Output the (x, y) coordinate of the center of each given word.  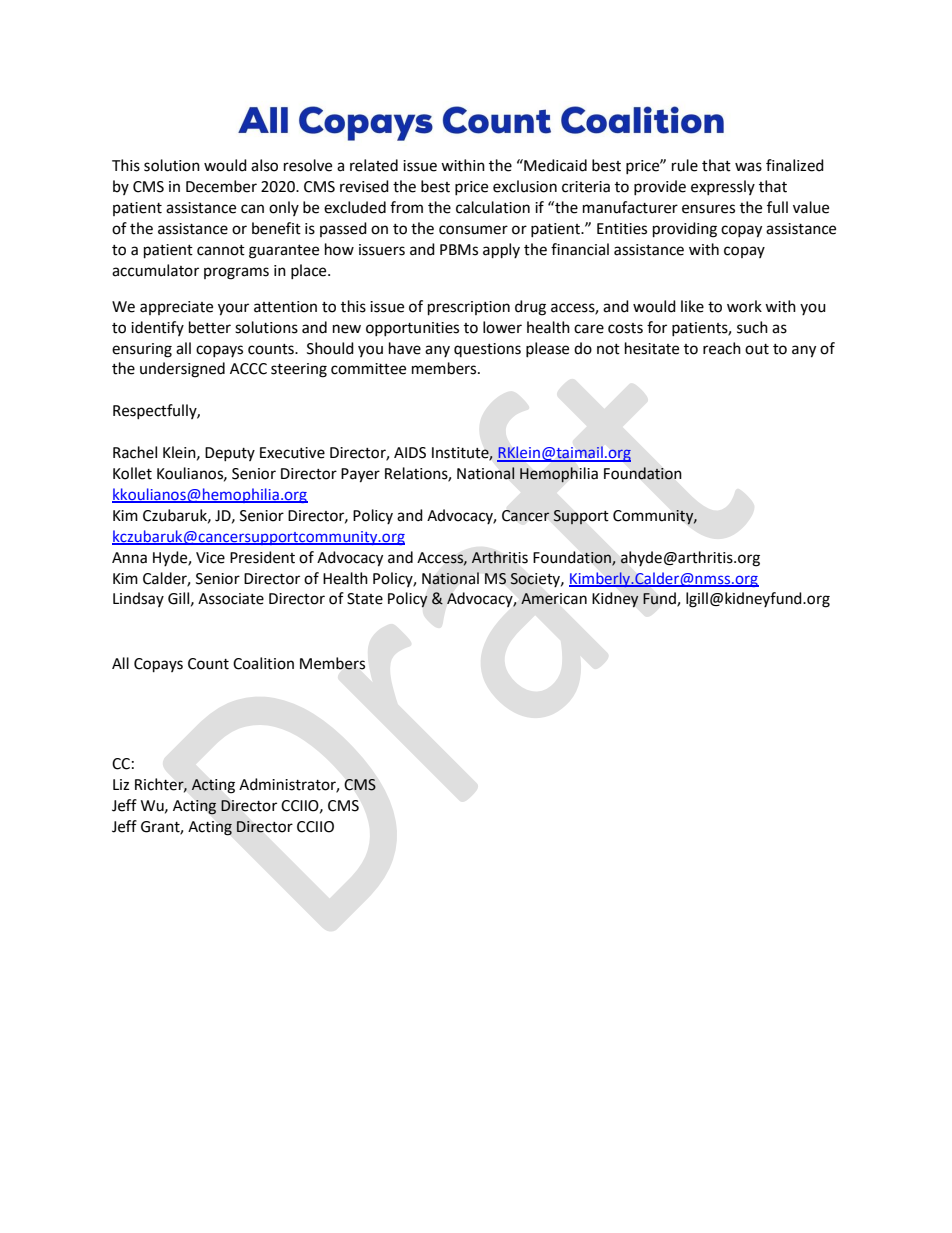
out (757, 349)
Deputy (230, 454)
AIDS (410, 453)
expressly (723, 187)
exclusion (525, 186)
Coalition (263, 663)
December (221, 186)
